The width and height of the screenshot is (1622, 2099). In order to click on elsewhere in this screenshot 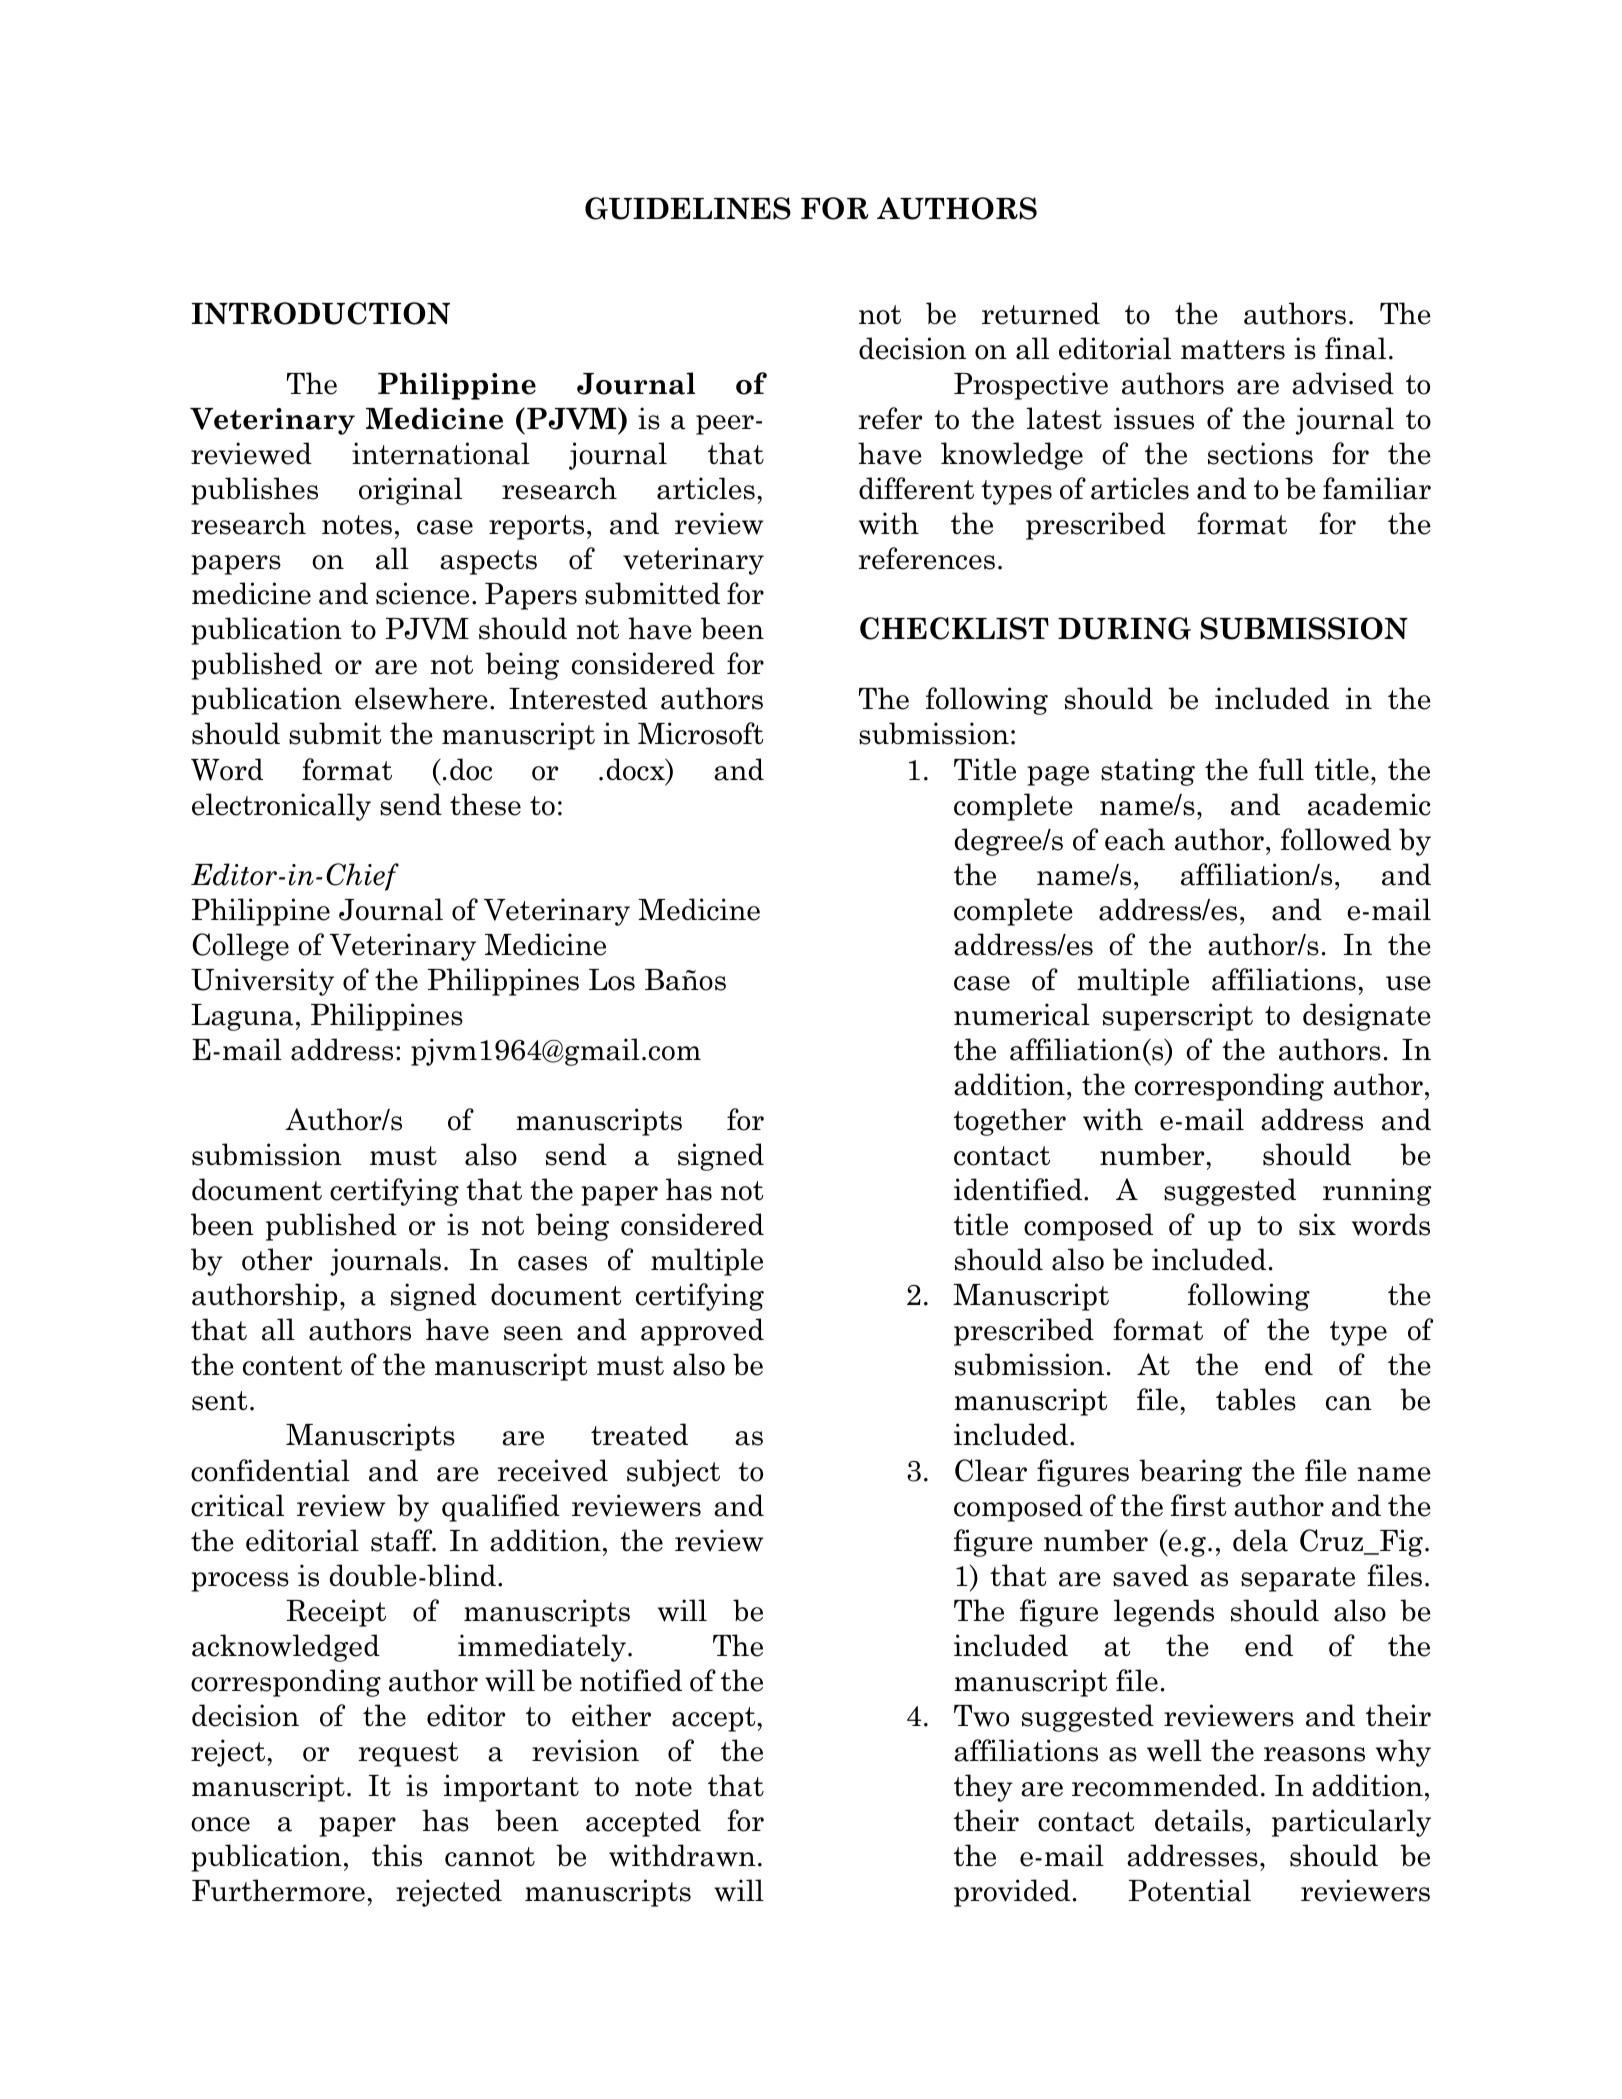, I will do `click(421, 698)`.
